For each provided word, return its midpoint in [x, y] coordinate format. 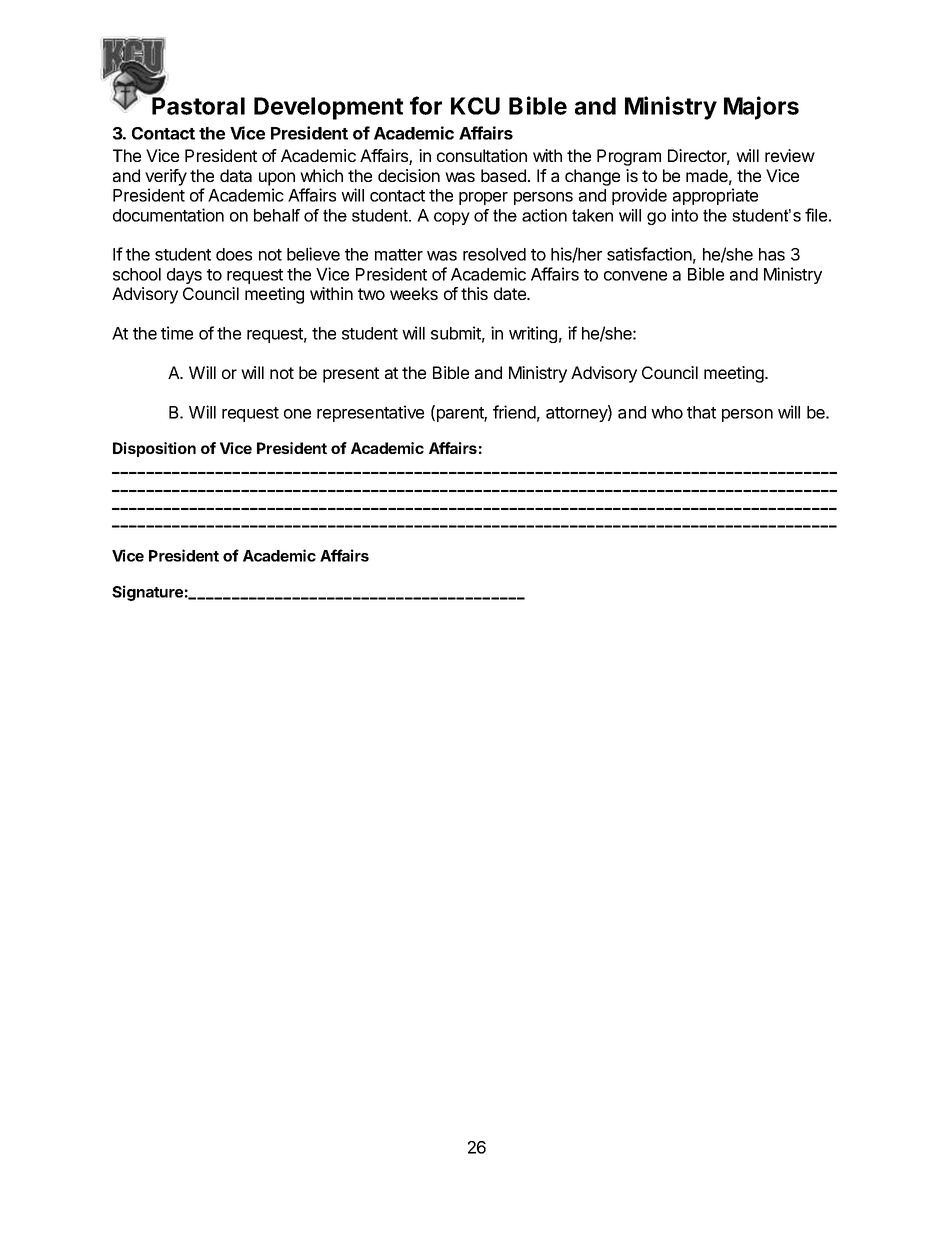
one [297, 414]
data [236, 175]
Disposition [154, 449]
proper [483, 198]
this [474, 293]
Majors [761, 108]
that [701, 412]
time [177, 333]
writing [533, 334]
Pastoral [198, 106]
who [667, 412]
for [426, 105]
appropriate [715, 196]
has [772, 254]
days [184, 276]
